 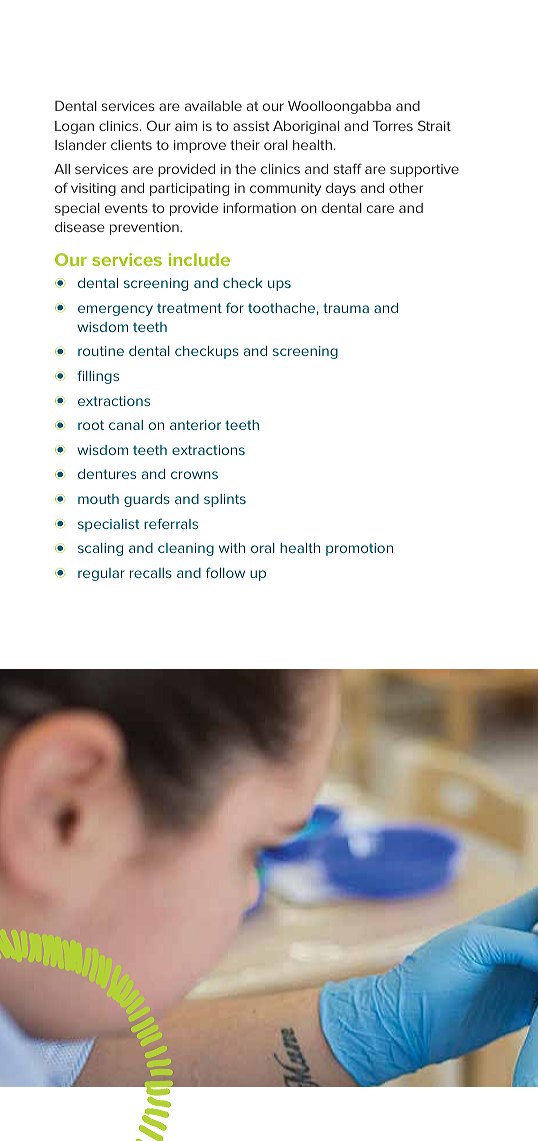 What do you see at coordinates (107, 474) in the screenshot?
I see `dentures` at bounding box center [107, 474].
